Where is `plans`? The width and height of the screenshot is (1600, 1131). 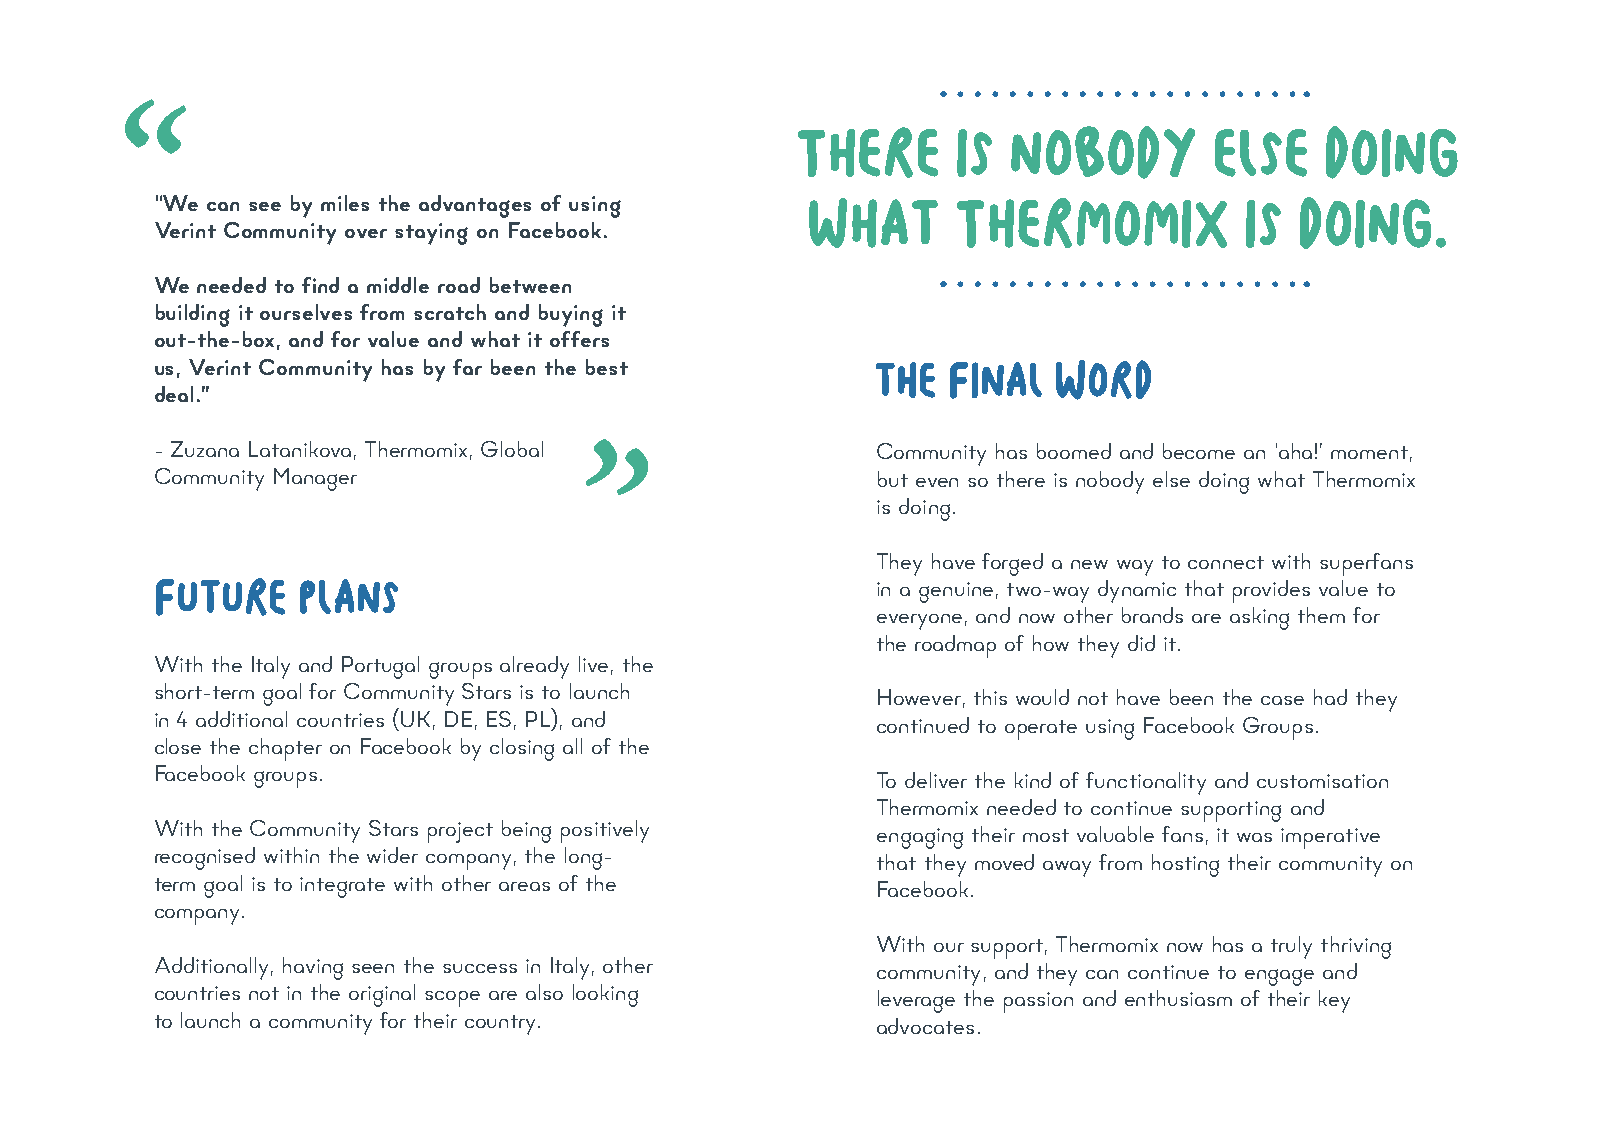 plans is located at coordinates (349, 596).
